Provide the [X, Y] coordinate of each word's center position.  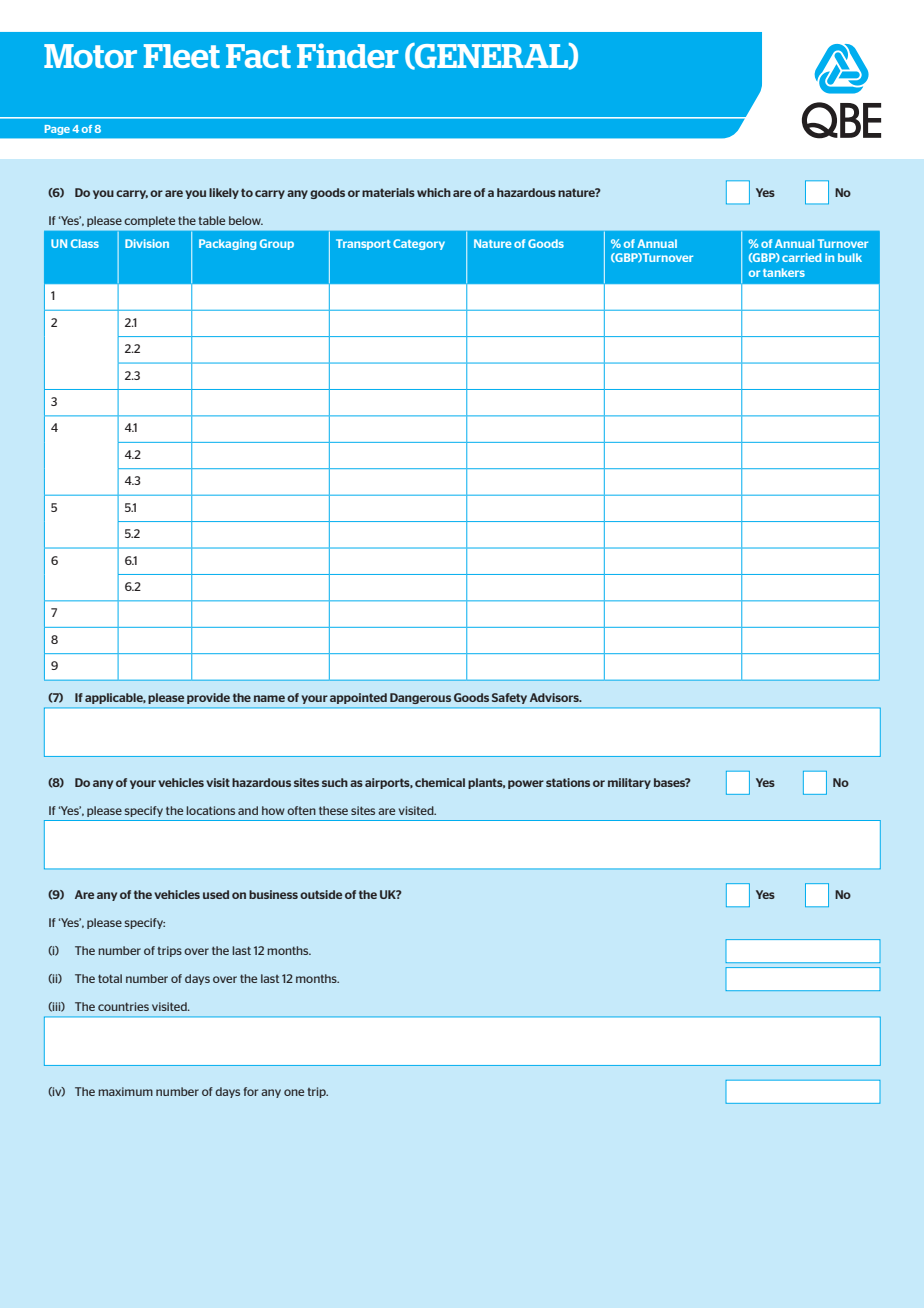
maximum [125, 1091]
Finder [347, 55]
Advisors [555, 697]
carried [801, 257]
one [294, 1092]
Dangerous [420, 698]
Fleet [182, 56]
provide [208, 698]
